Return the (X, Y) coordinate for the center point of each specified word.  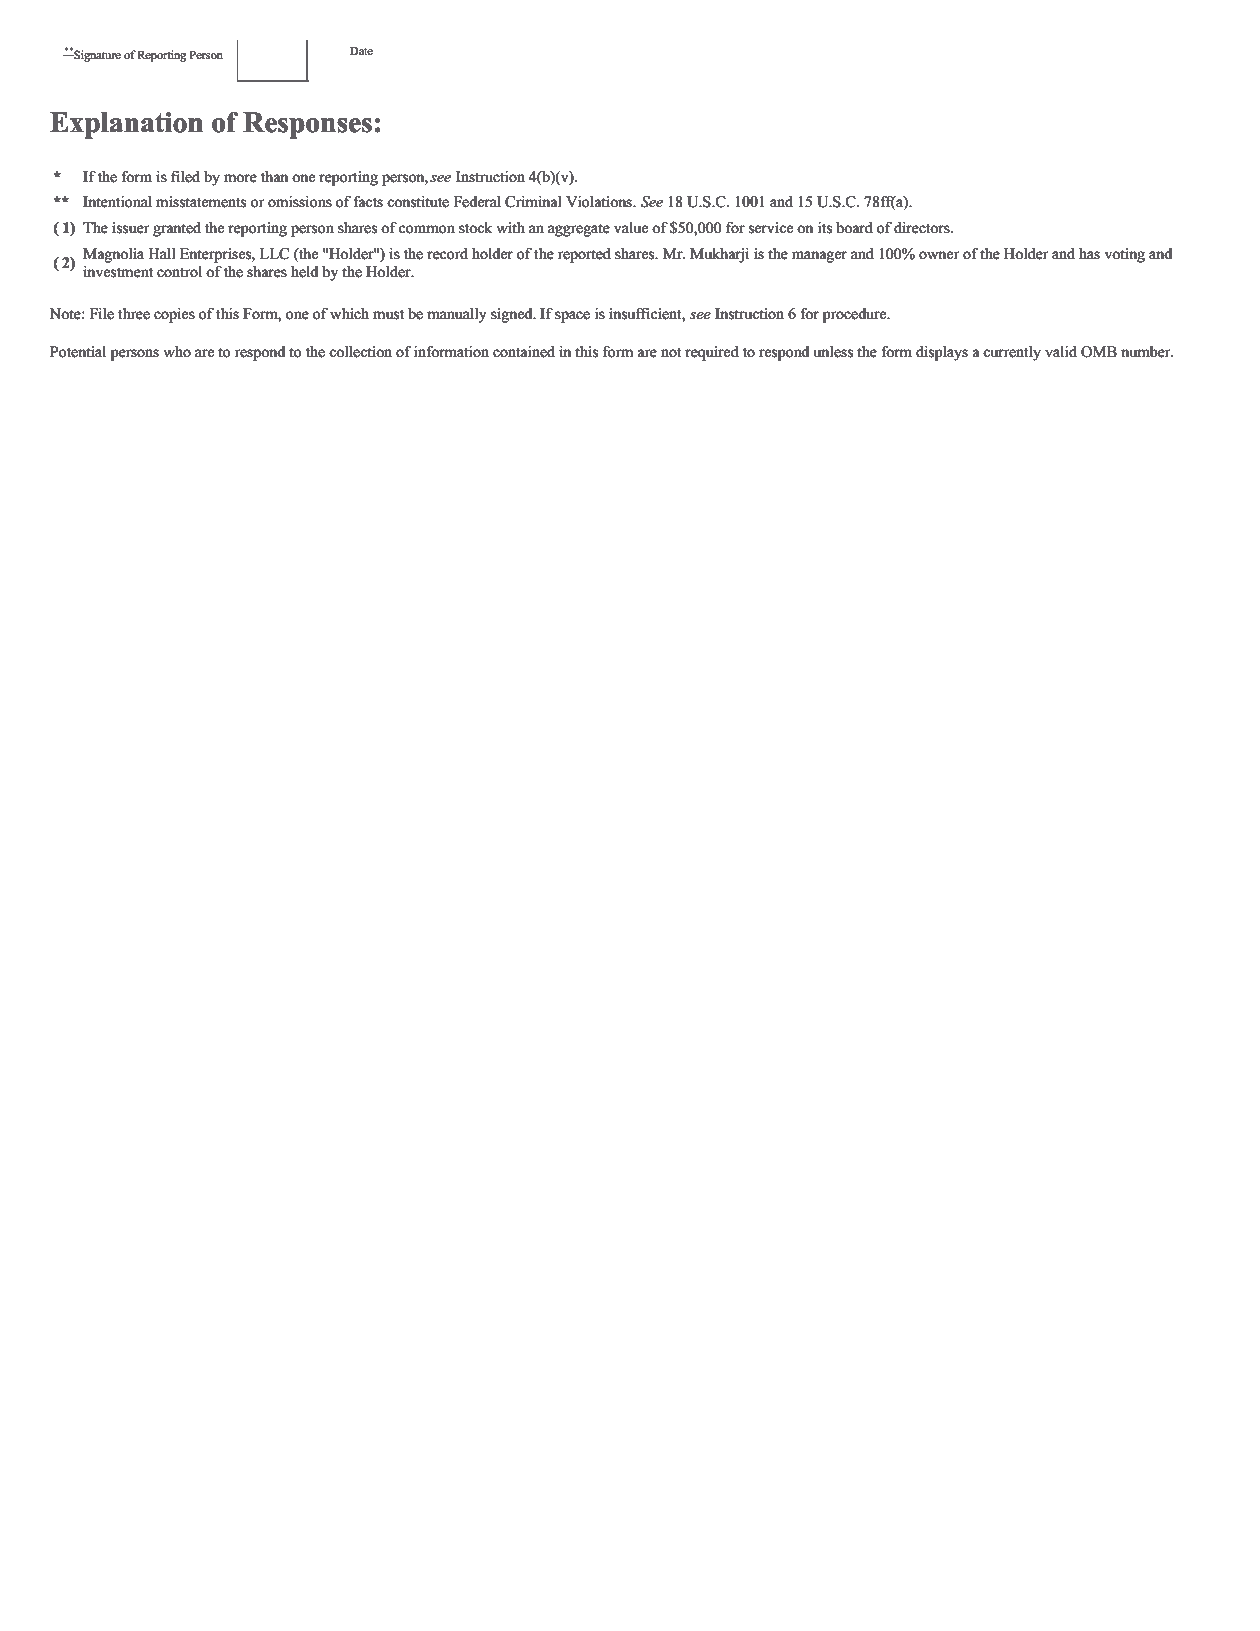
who (177, 351)
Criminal (533, 202)
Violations (600, 201)
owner (939, 255)
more (240, 178)
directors (923, 227)
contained (524, 351)
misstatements (201, 201)
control (179, 271)
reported (584, 255)
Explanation (126, 125)
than (274, 176)
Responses (307, 125)
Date (361, 51)
